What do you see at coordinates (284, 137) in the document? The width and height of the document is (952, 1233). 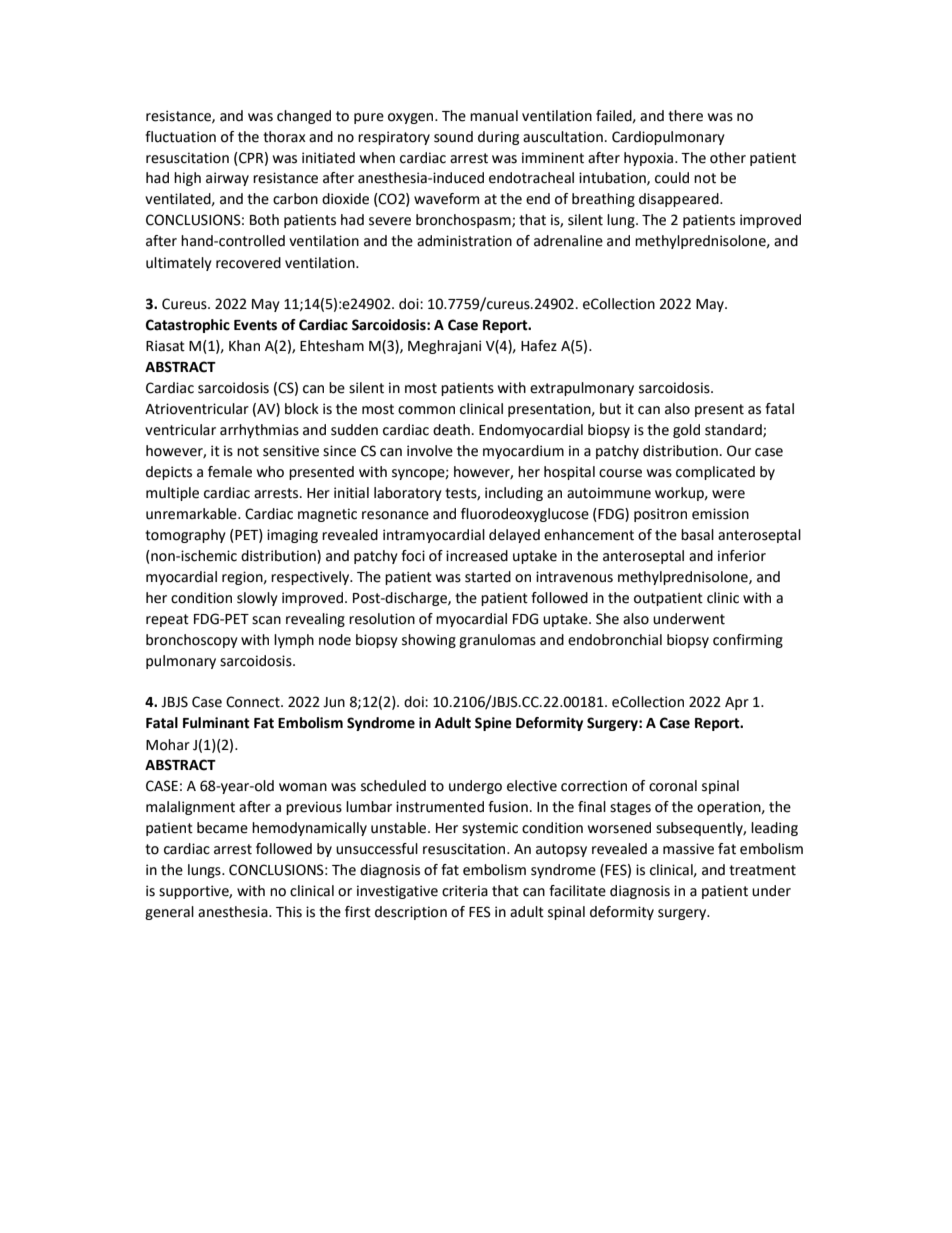 I see `thorax` at bounding box center [284, 137].
